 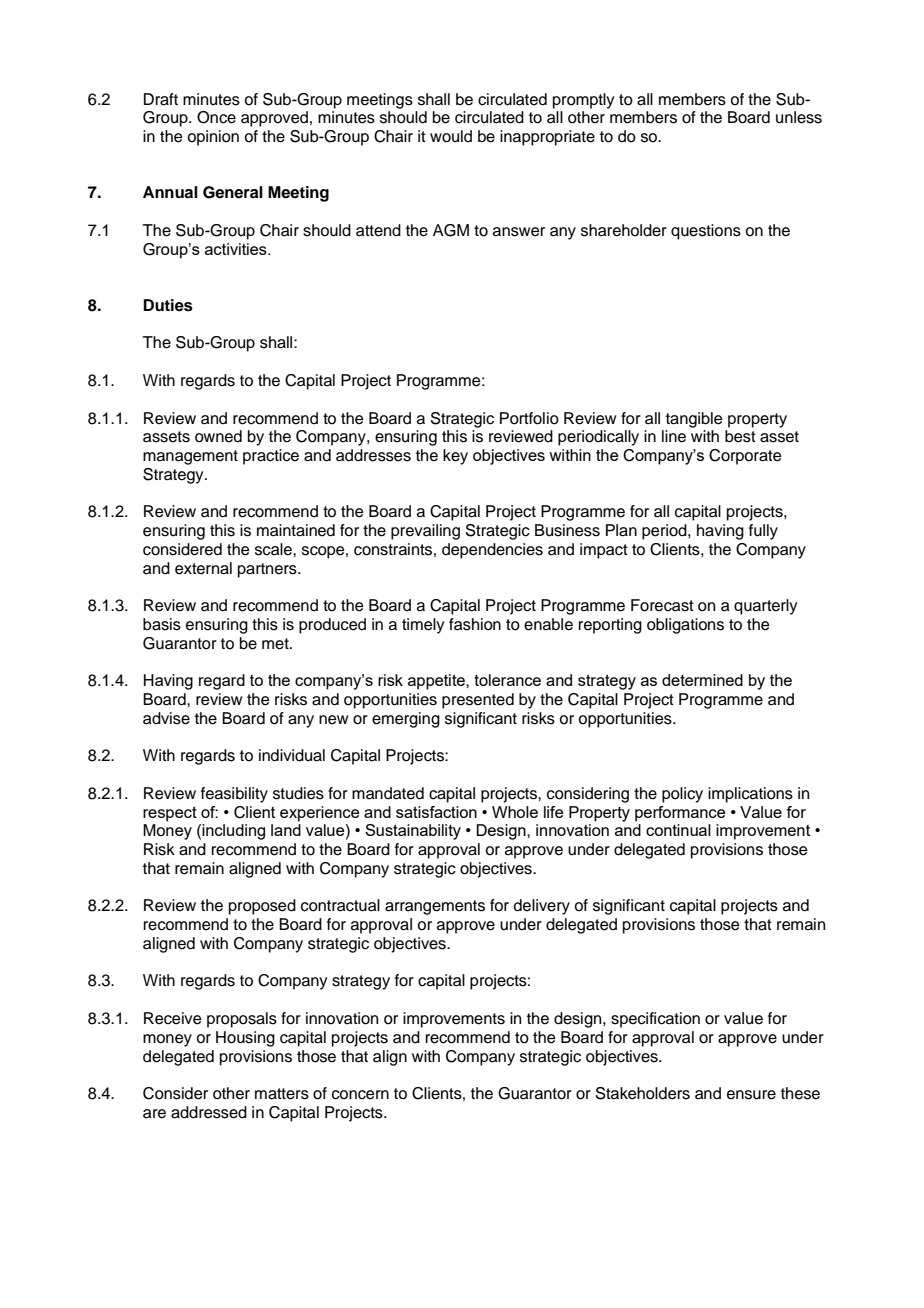 I want to click on fully, so click(x=763, y=532).
